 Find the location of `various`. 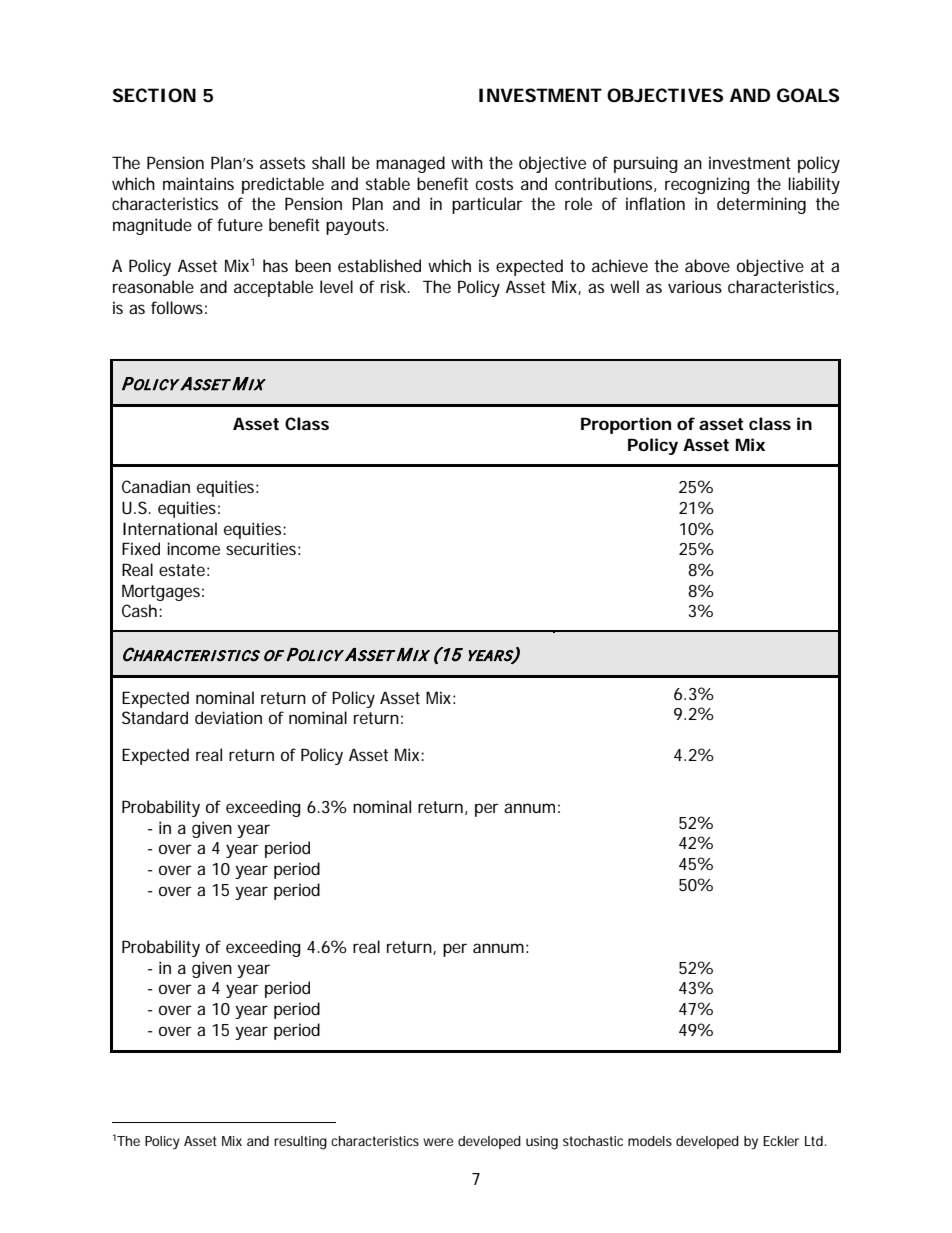

various is located at coordinates (695, 286).
